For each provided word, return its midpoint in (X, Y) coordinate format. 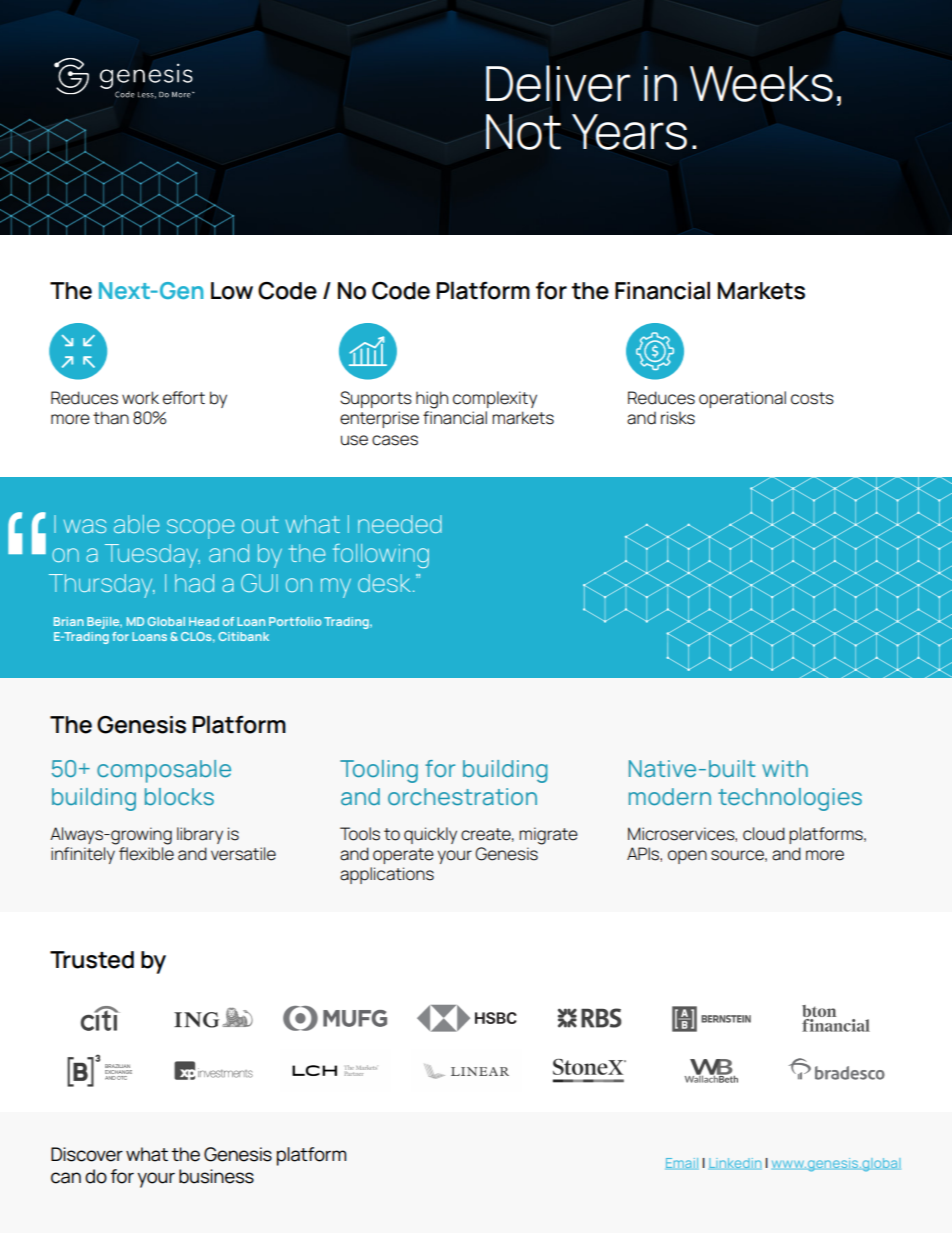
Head (204, 621)
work (140, 398)
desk (384, 583)
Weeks (761, 84)
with (785, 768)
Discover (87, 1154)
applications (387, 875)
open (687, 857)
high (432, 400)
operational (742, 399)
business (216, 1176)
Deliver (558, 83)
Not (523, 132)
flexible (146, 854)
